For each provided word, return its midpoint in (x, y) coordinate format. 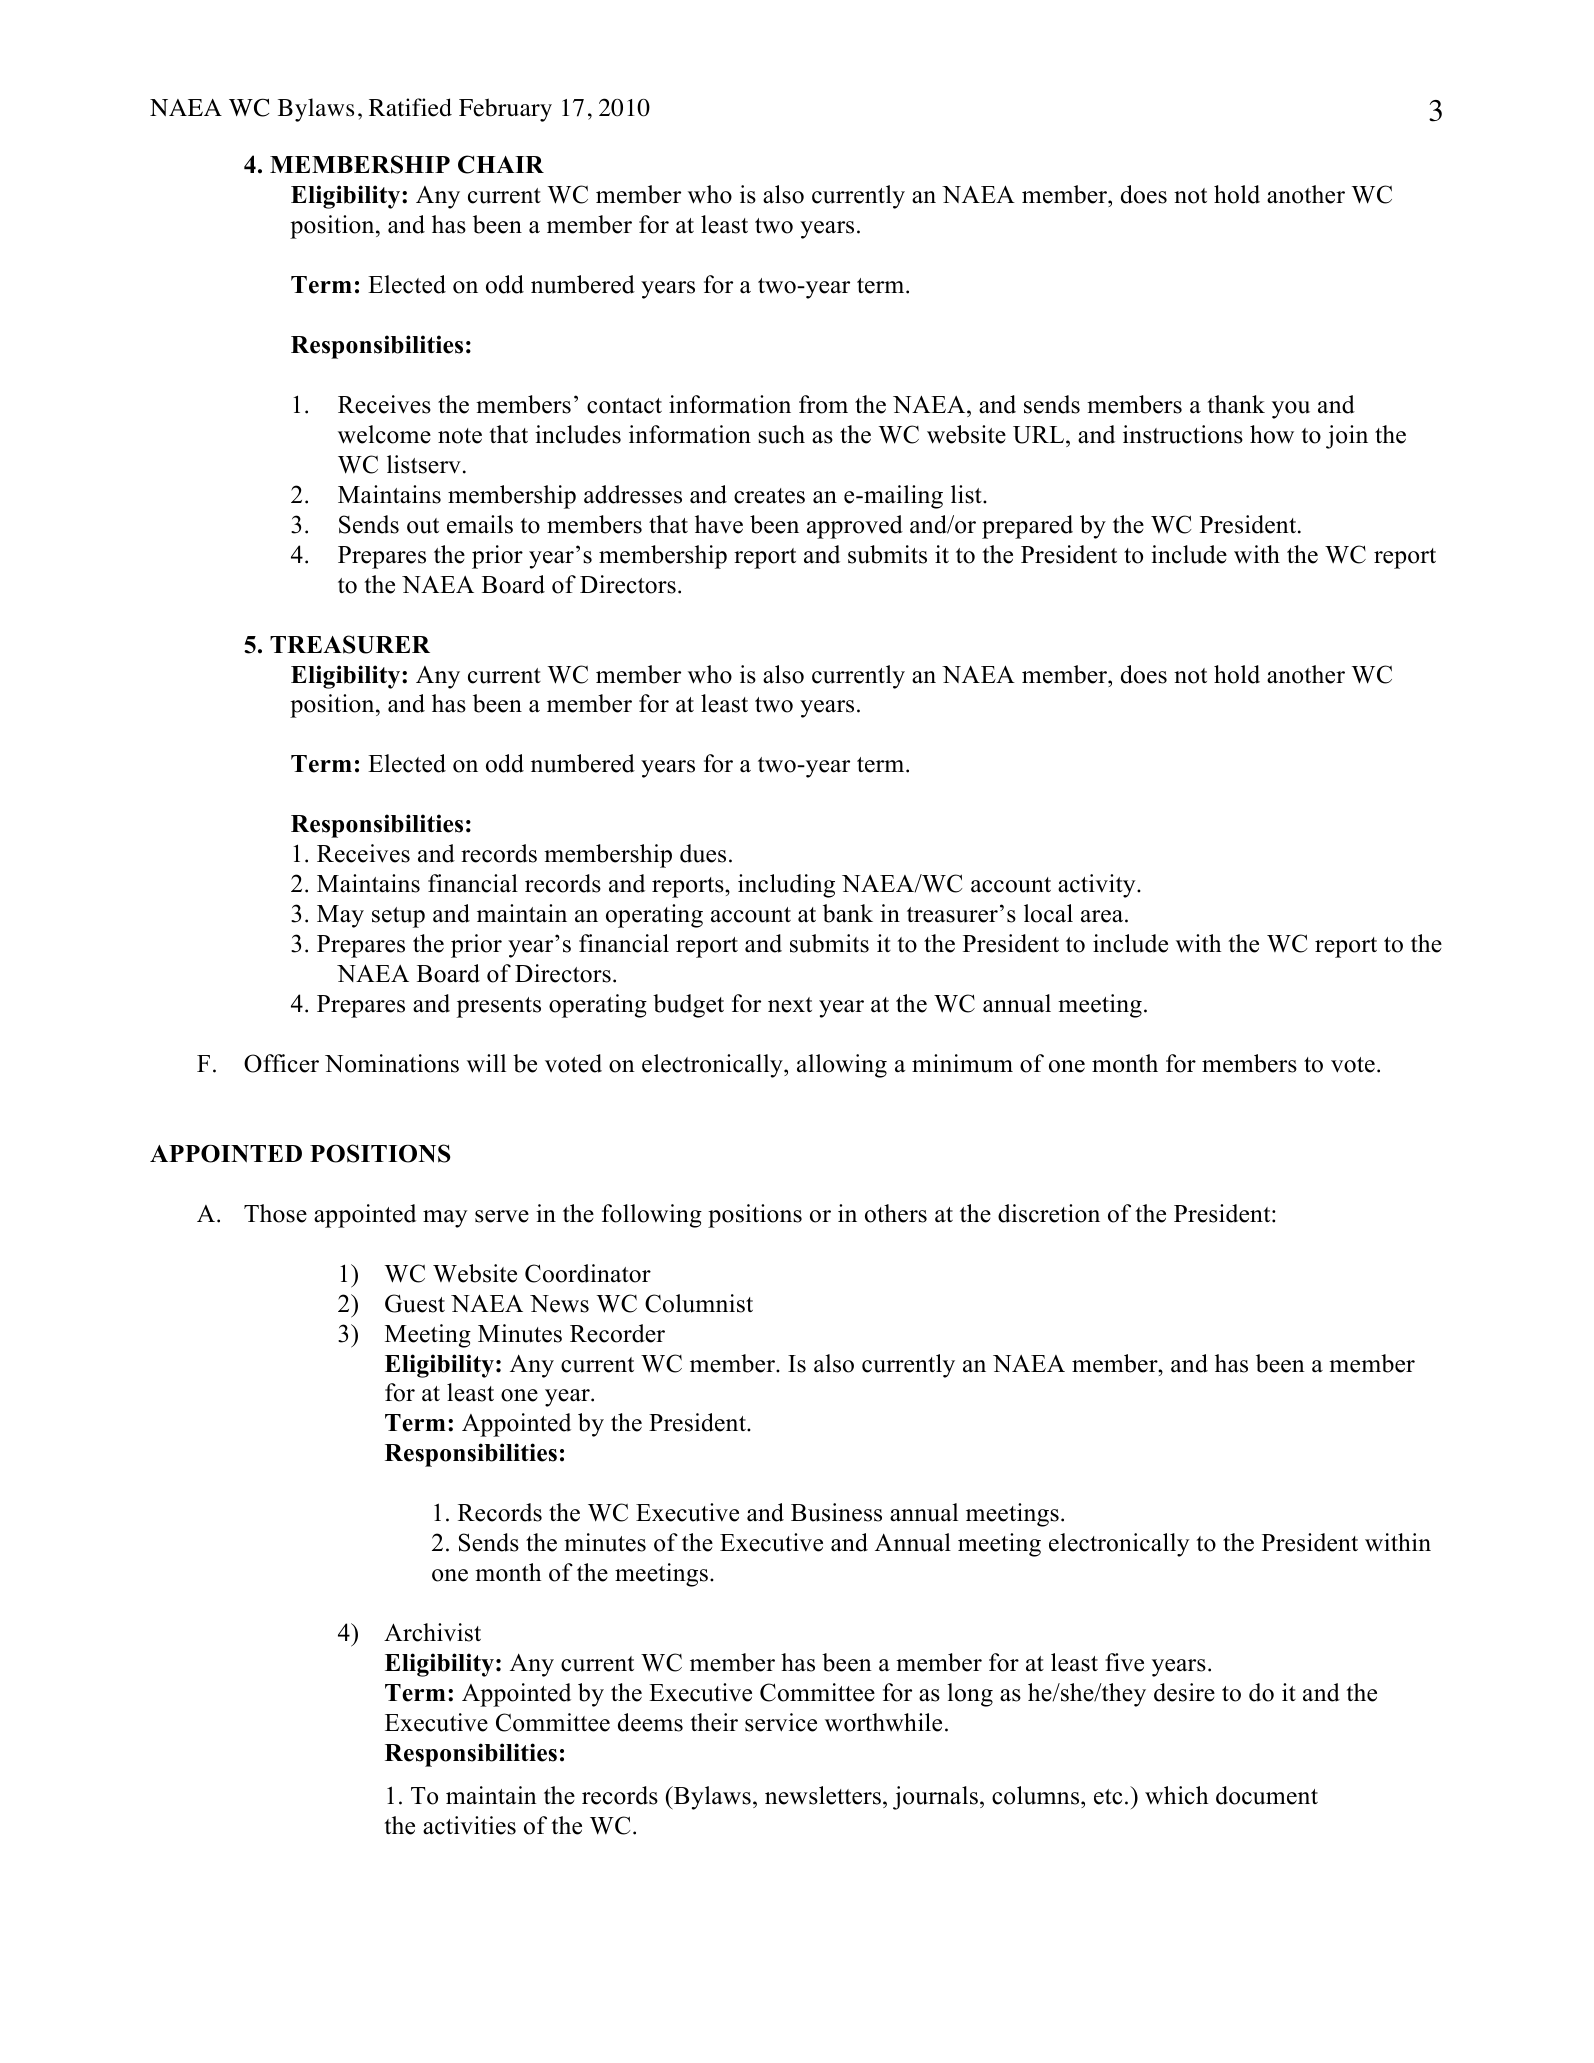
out (423, 526)
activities (469, 1825)
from (823, 404)
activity (1098, 886)
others (896, 1213)
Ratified (410, 107)
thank (1236, 404)
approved (855, 527)
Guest (415, 1303)
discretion (1049, 1213)
